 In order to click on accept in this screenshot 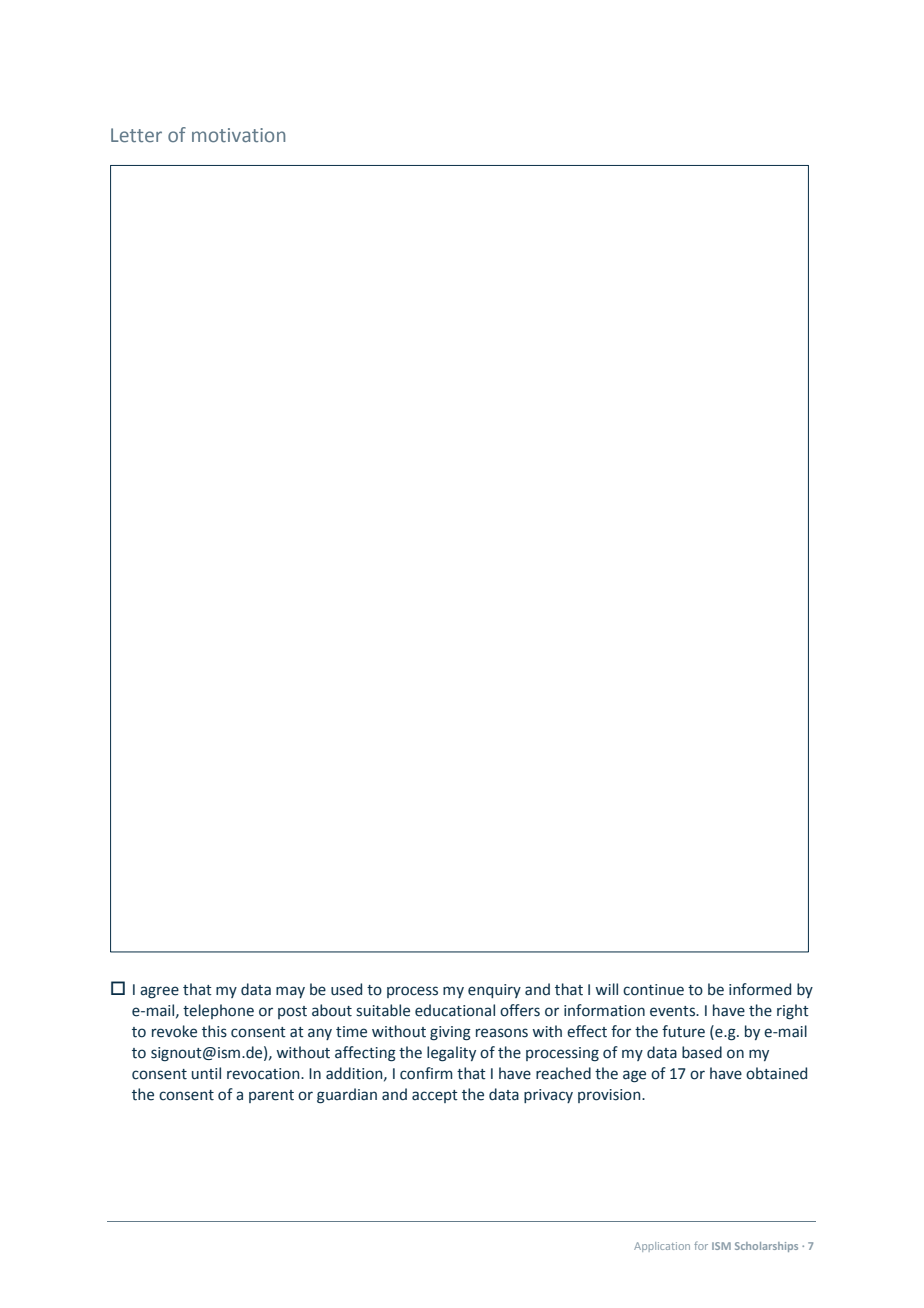, I will do `click(435, 1096)`.
